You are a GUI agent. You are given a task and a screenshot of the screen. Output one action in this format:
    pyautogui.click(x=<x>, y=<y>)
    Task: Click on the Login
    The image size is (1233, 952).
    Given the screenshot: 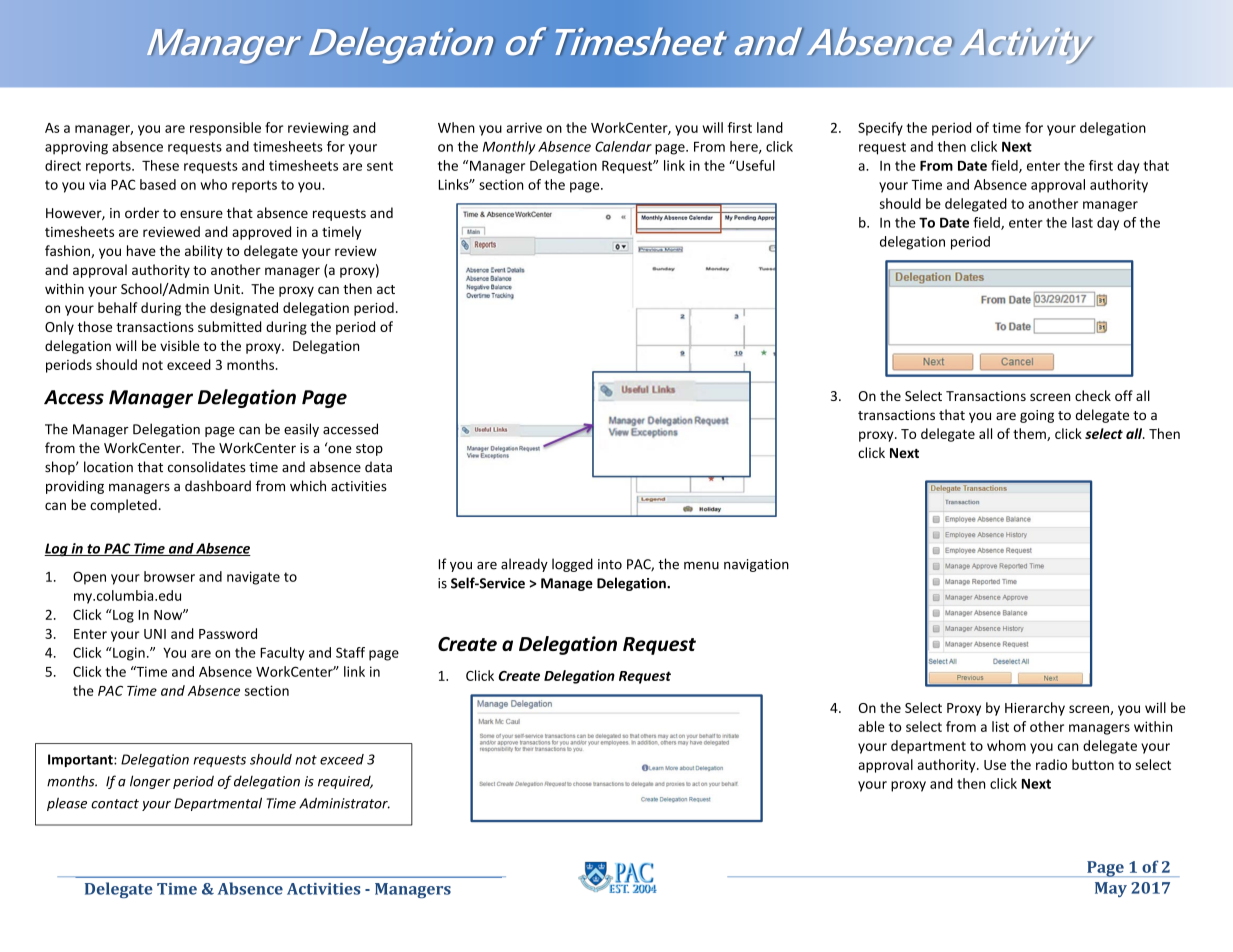 What is the action you would take?
    pyautogui.click(x=128, y=654)
